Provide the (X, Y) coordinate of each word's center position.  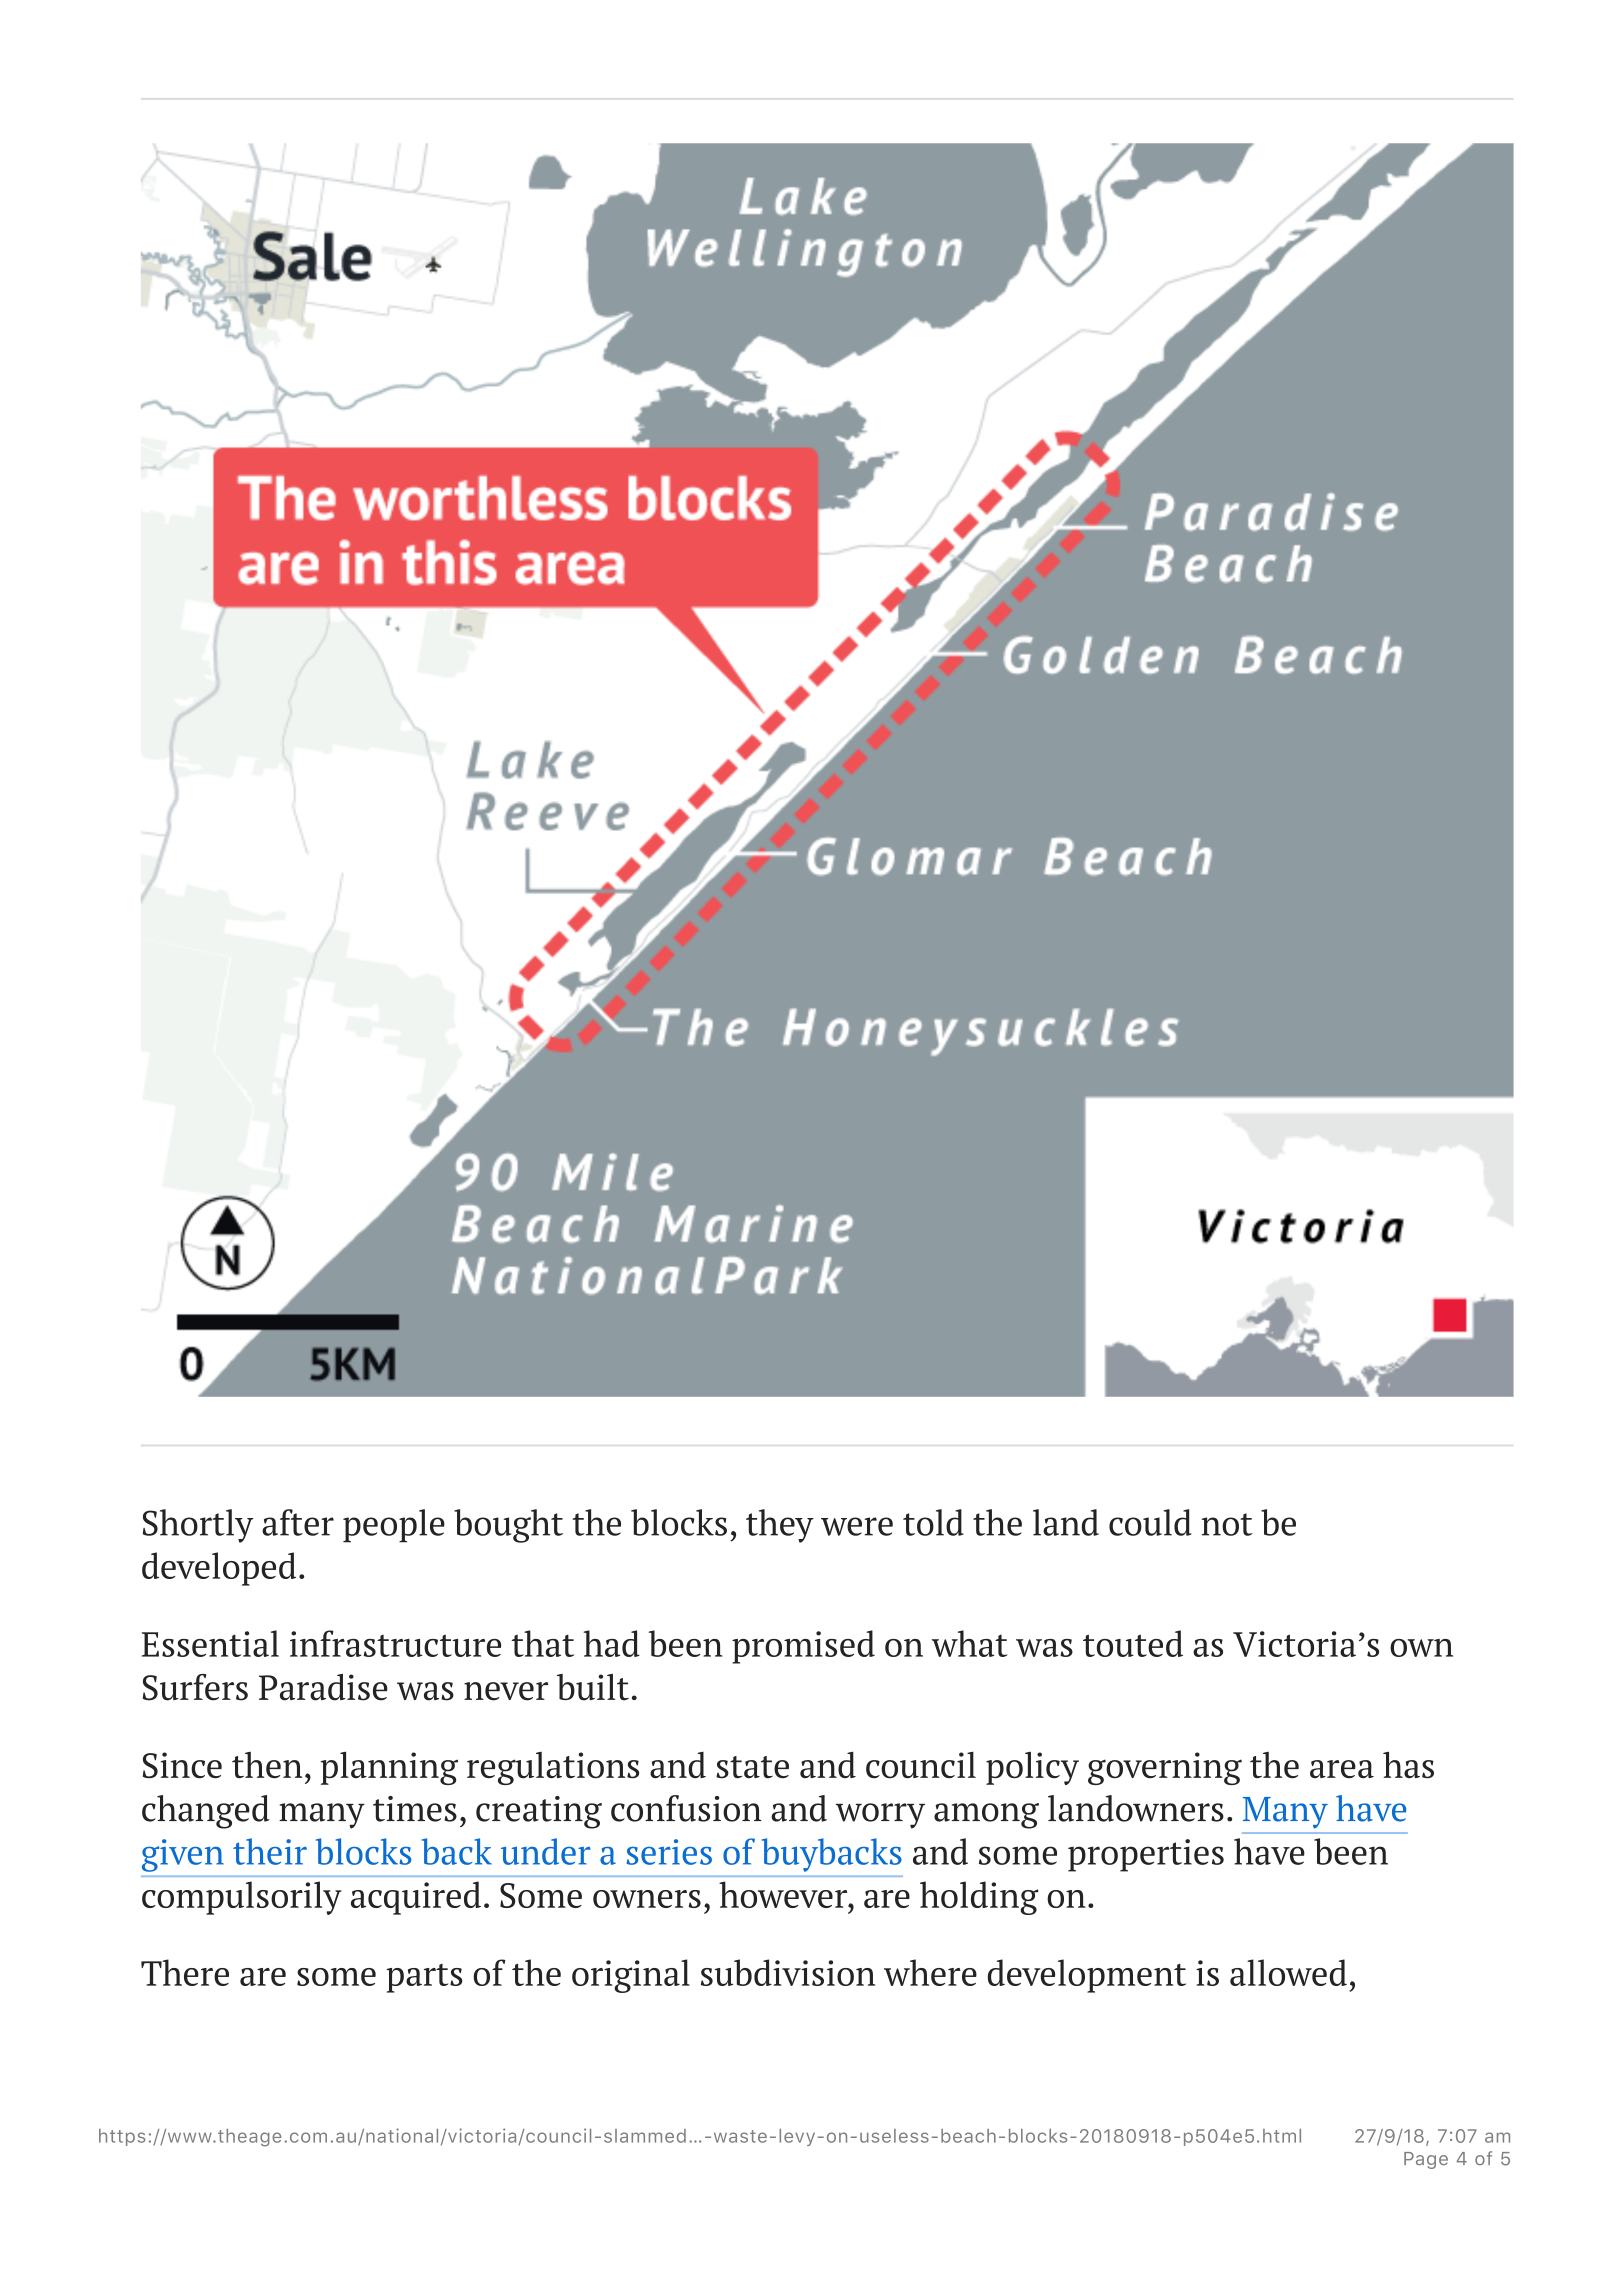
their (270, 1851)
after (298, 1522)
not (1227, 1524)
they (780, 1526)
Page (1426, 2160)
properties (1146, 1855)
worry (880, 1816)
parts (424, 1978)
